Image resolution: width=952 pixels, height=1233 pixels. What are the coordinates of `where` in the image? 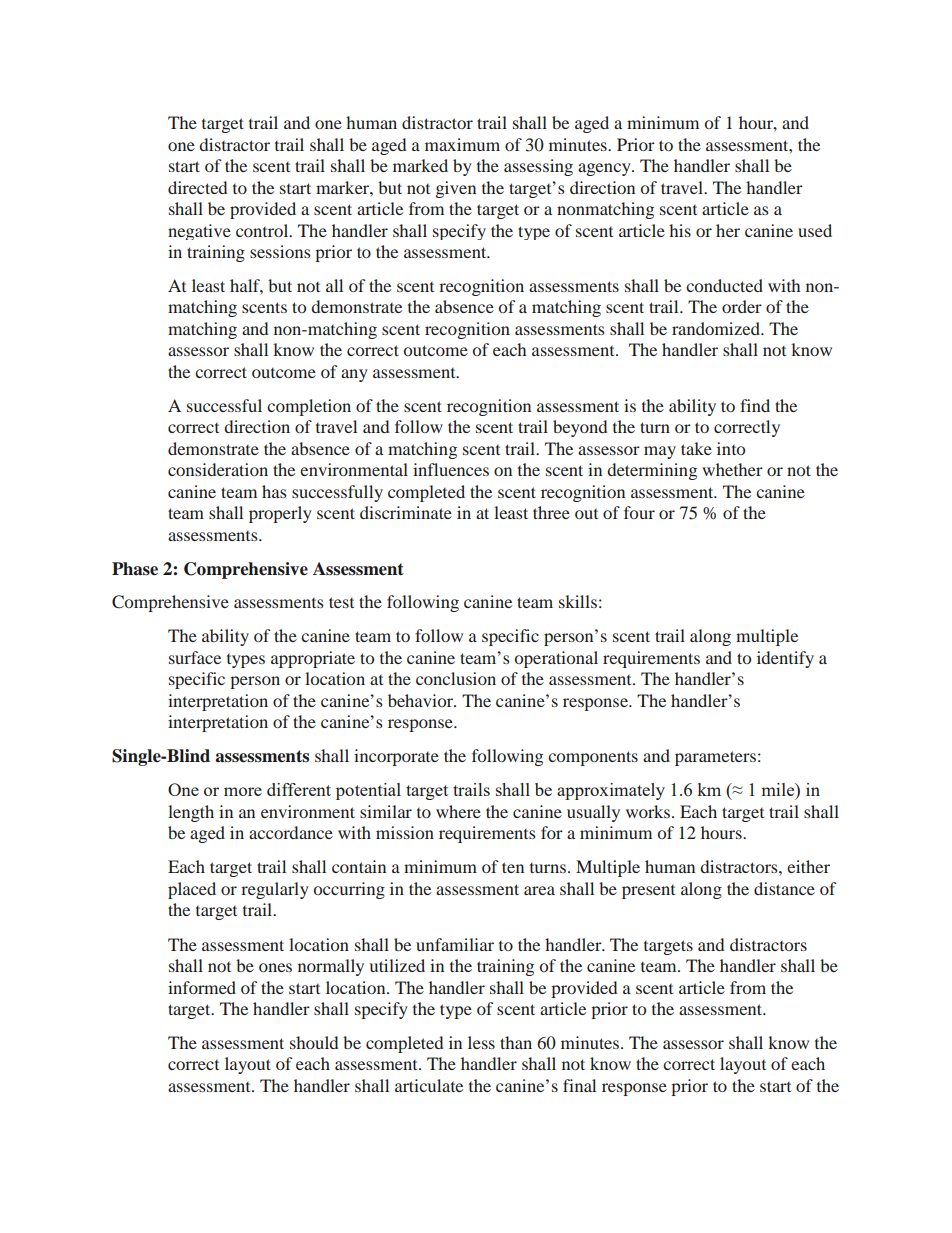 It's located at (458, 811).
